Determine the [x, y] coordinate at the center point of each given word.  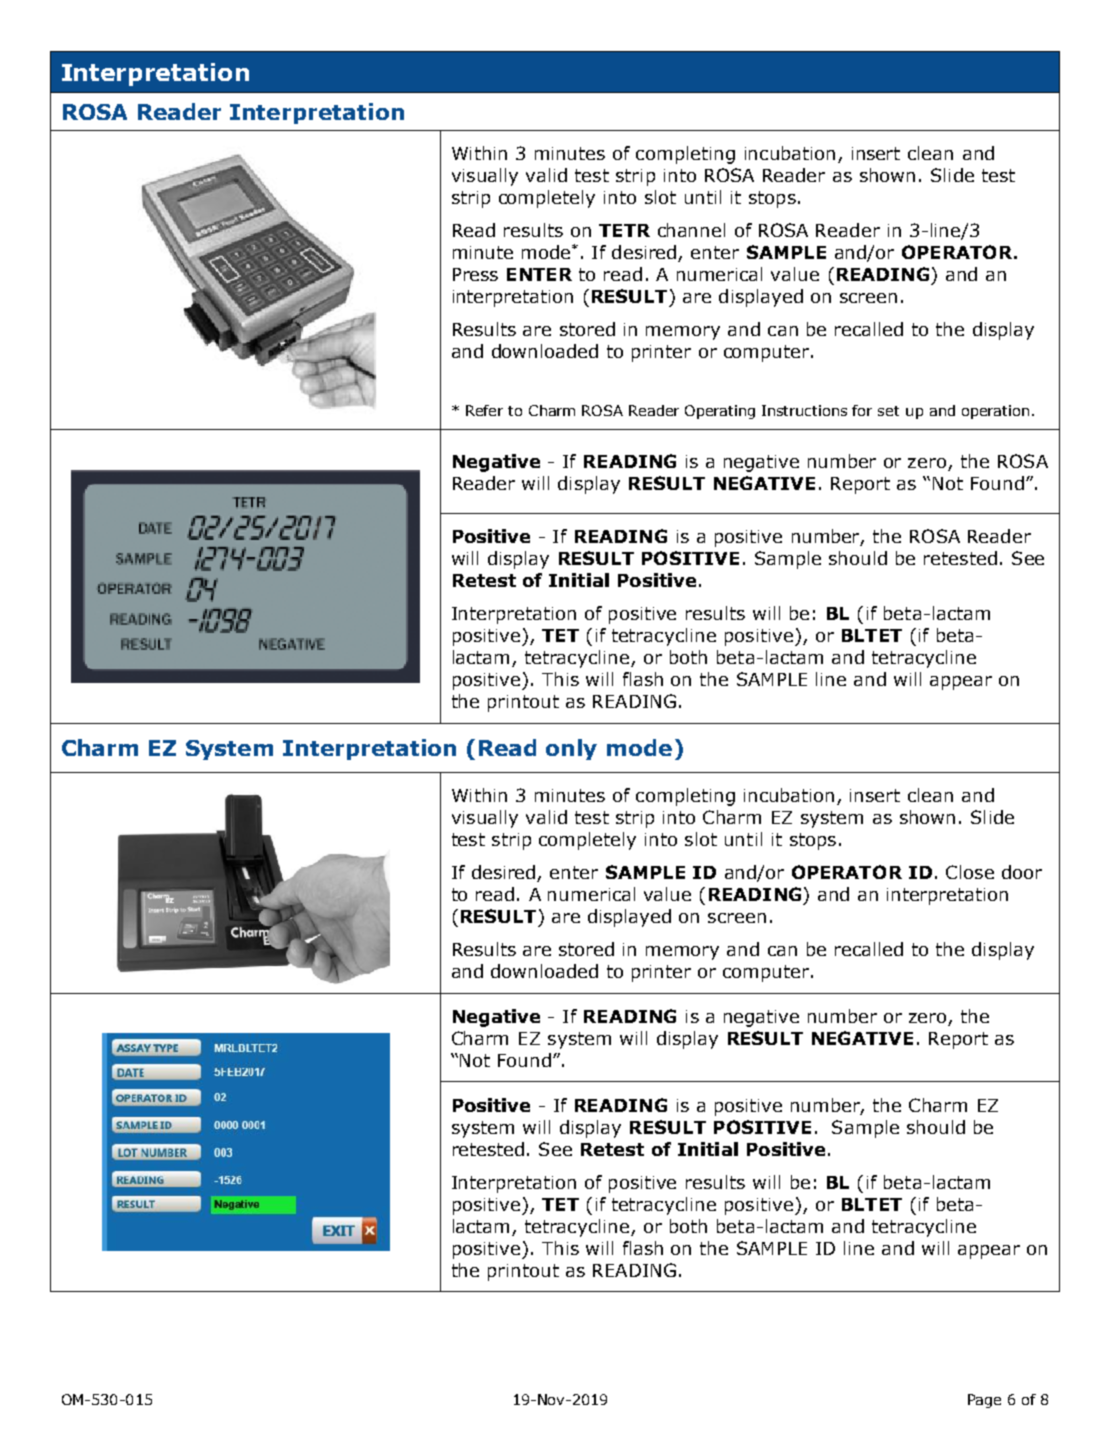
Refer [484, 410]
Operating [720, 412]
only [571, 749]
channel [691, 230]
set [888, 411]
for [862, 410]
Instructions [804, 410]
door [1022, 872]
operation [995, 412]
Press [475, 274]
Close [970, 872]
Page [984, 1401]
